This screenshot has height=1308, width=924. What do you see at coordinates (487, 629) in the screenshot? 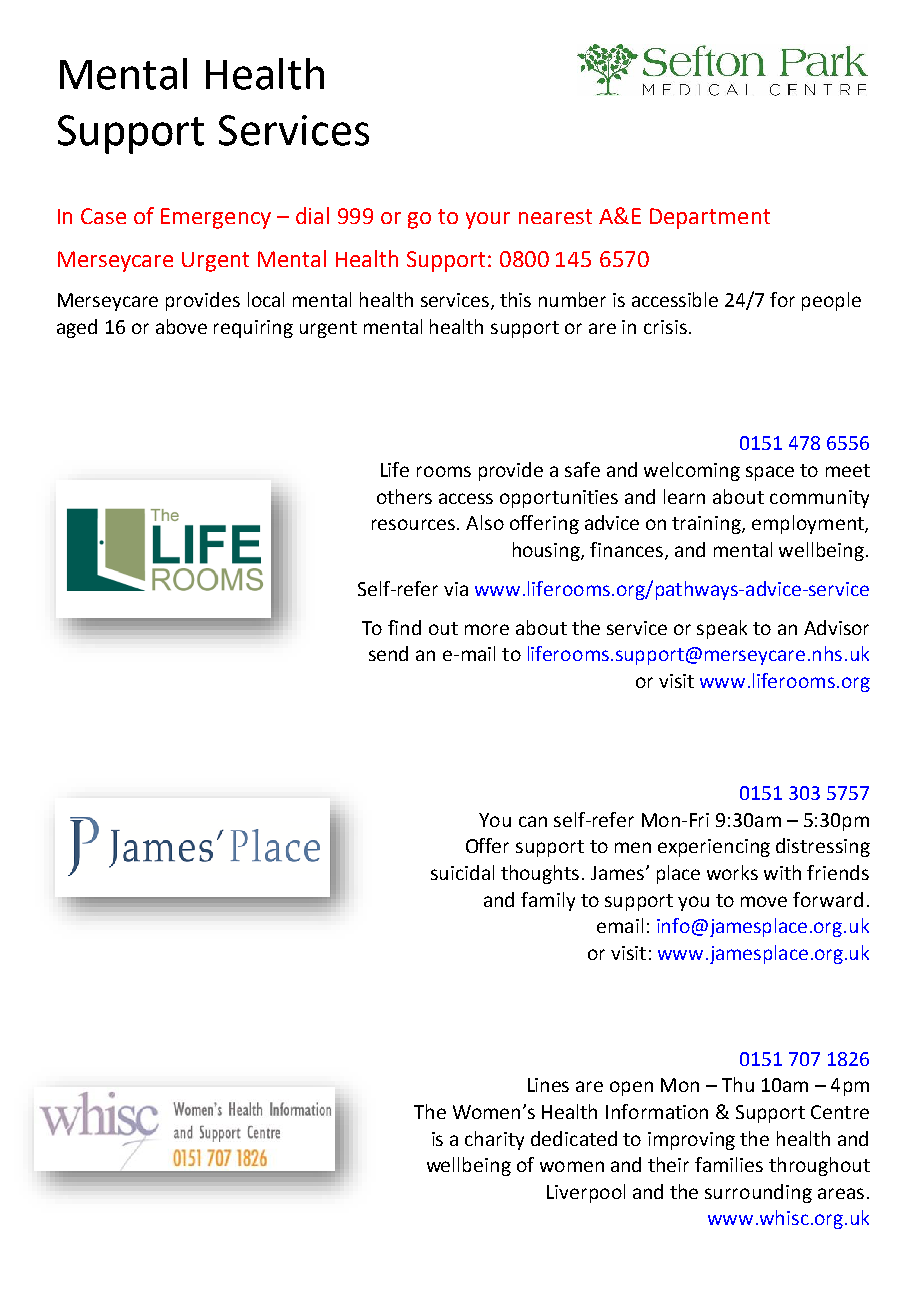
I see `more` at bounding box center [487, 629].
